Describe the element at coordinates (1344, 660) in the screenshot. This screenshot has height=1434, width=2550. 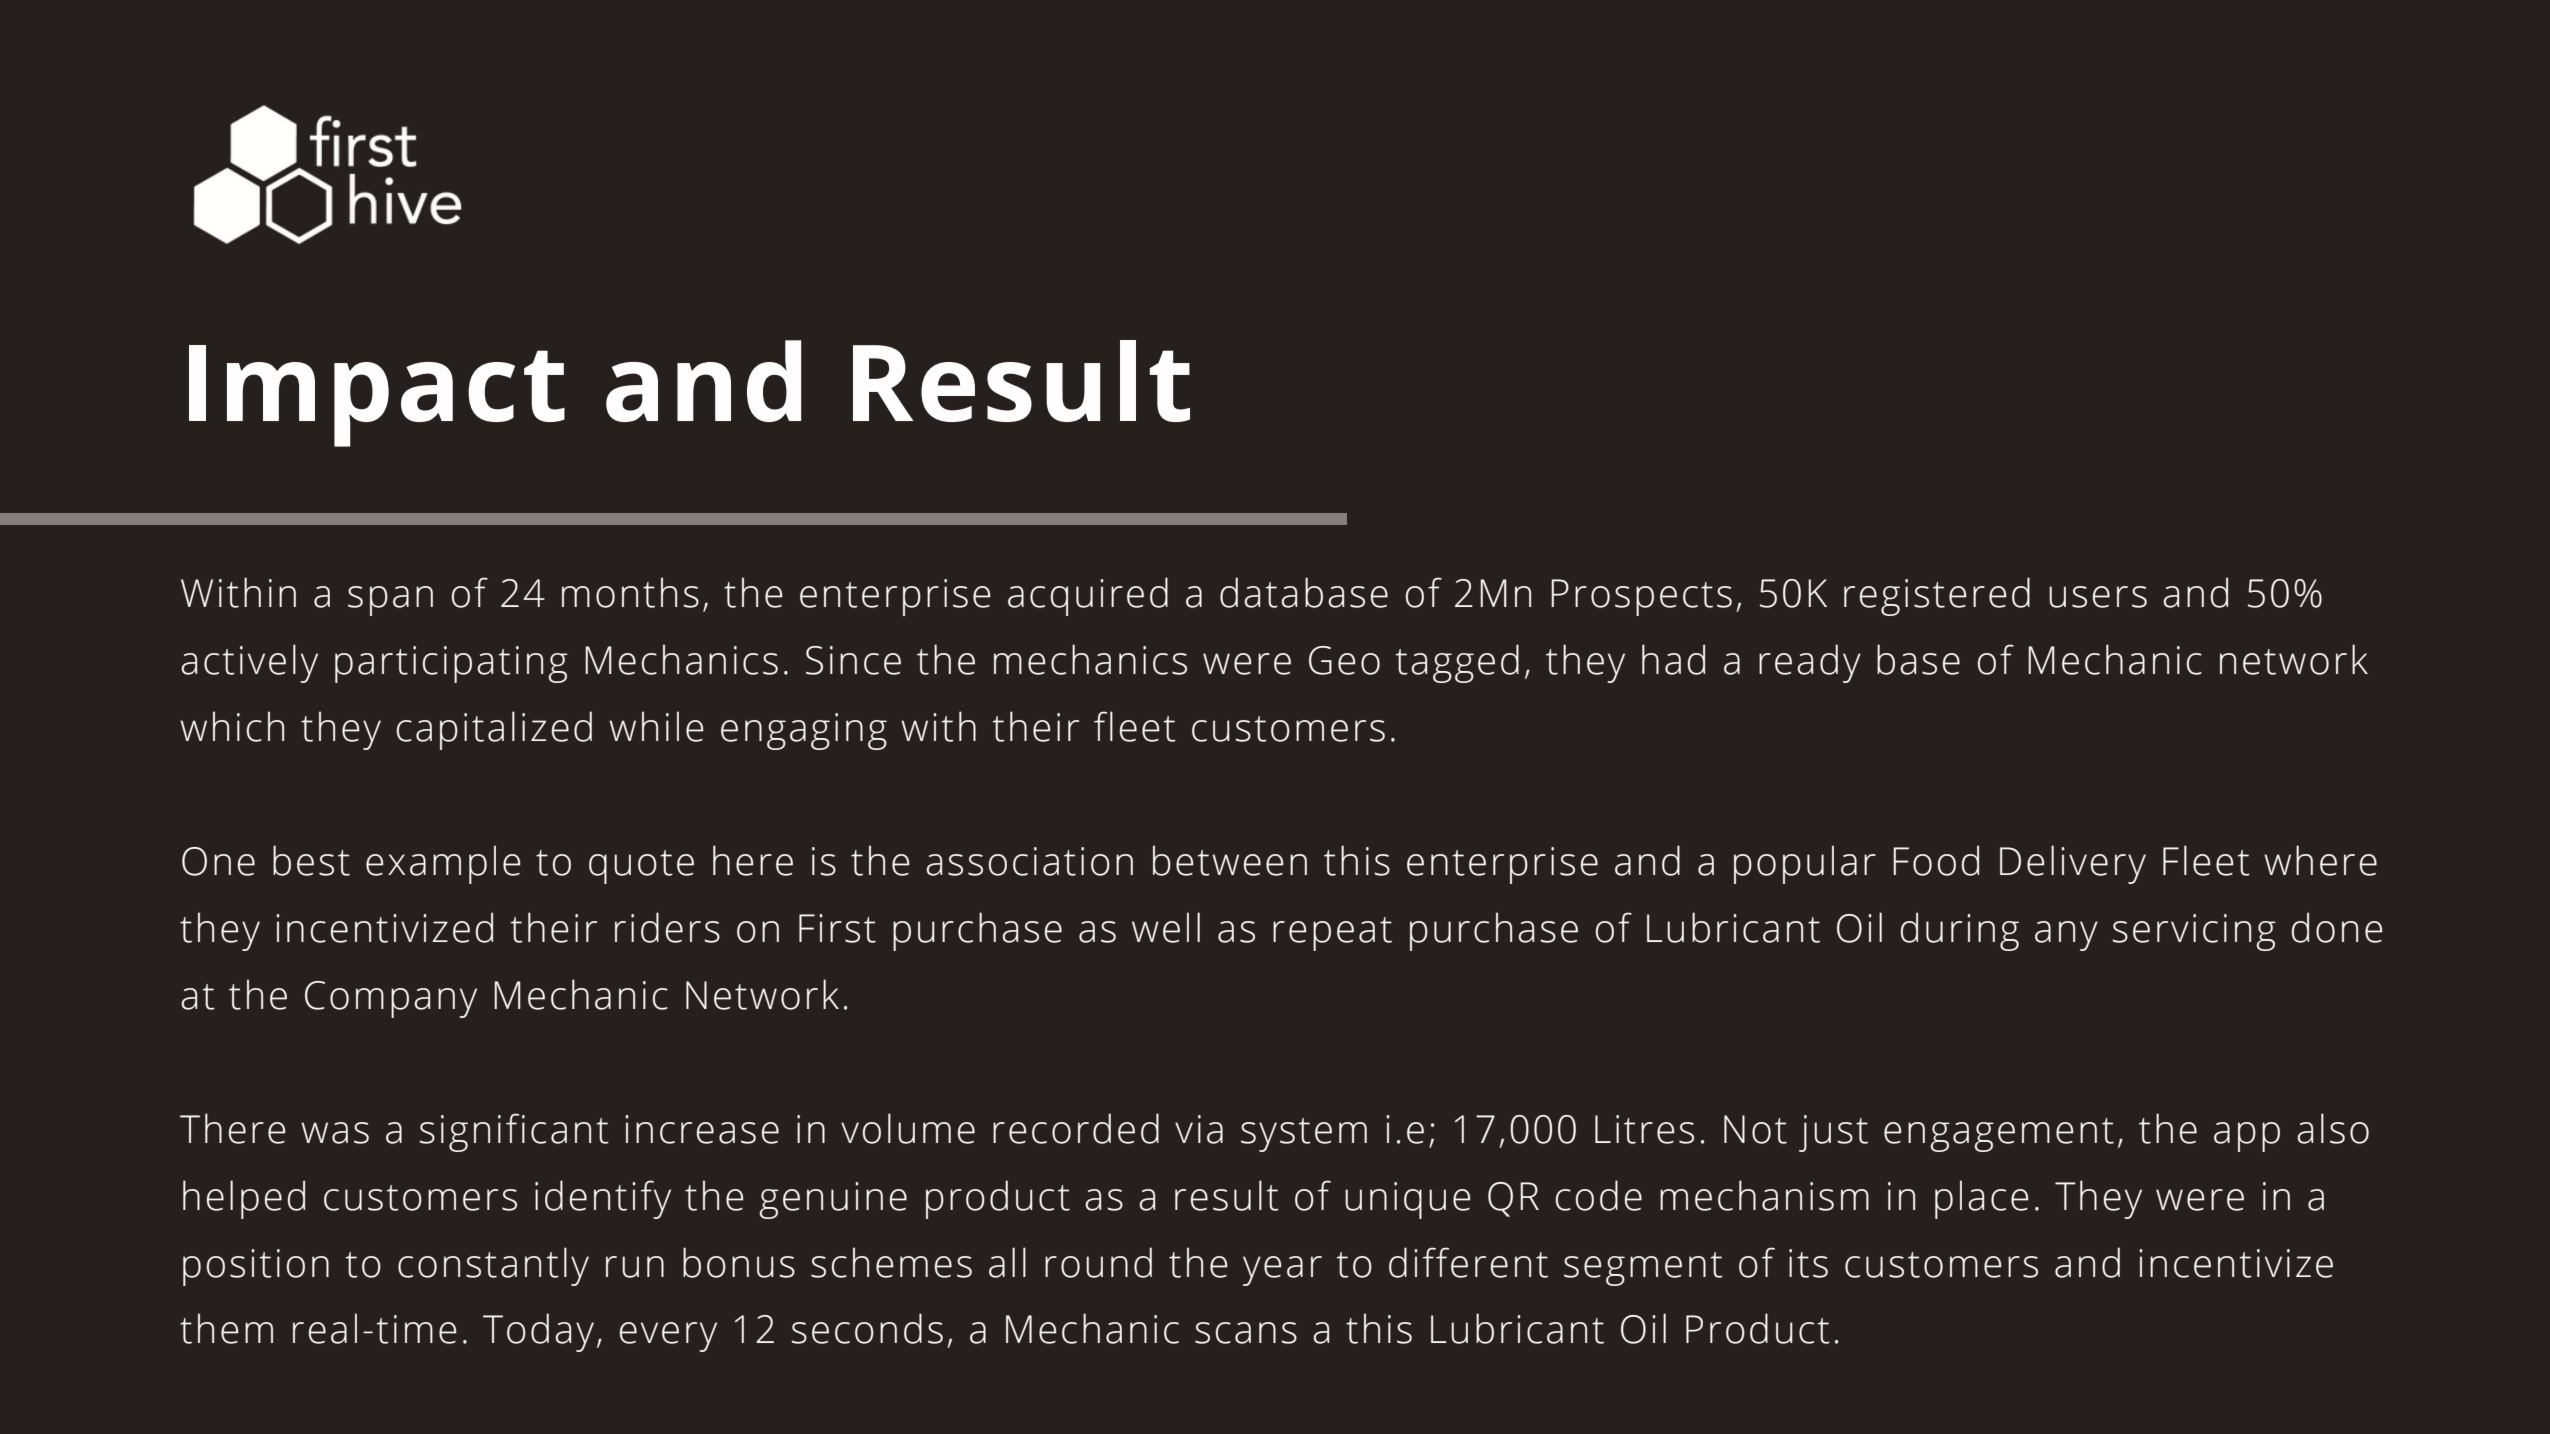
I see `Geo` at that location.
